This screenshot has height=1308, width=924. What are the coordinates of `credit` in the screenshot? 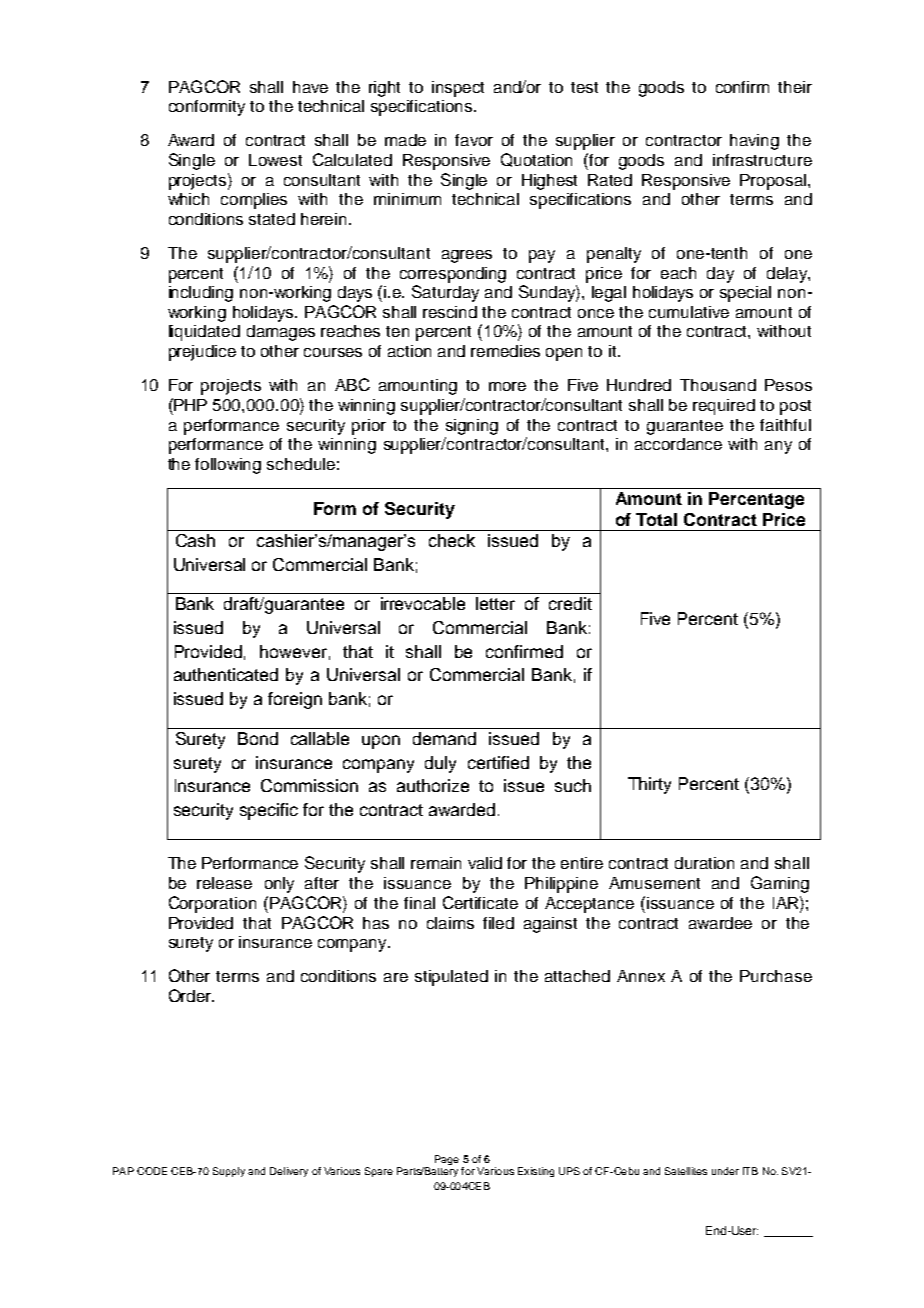 It's located at (570, 603).
